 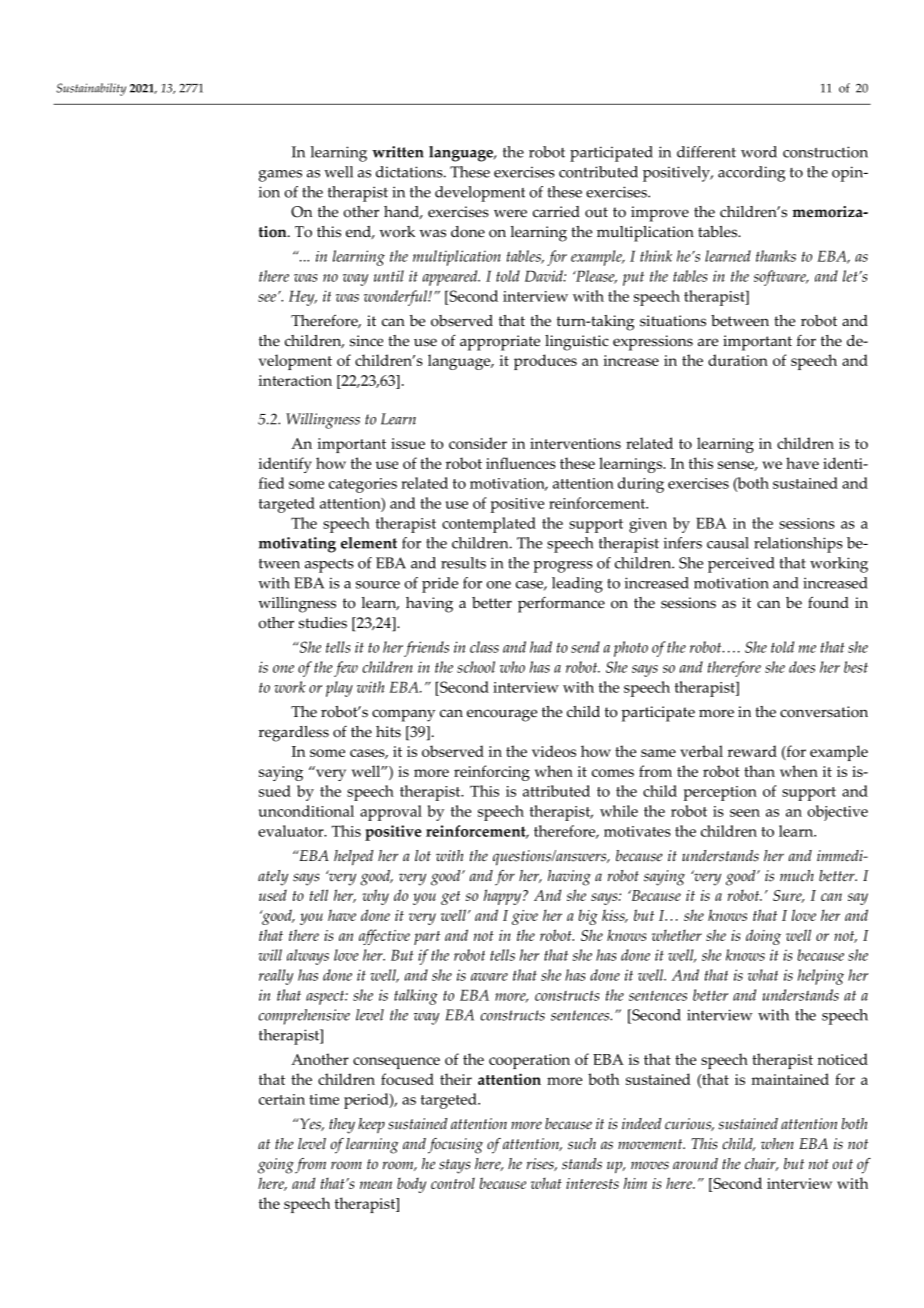 What do you see at coordinates (276, 1166) in the document?
I see `going` at bounding box center [276, 1166].
